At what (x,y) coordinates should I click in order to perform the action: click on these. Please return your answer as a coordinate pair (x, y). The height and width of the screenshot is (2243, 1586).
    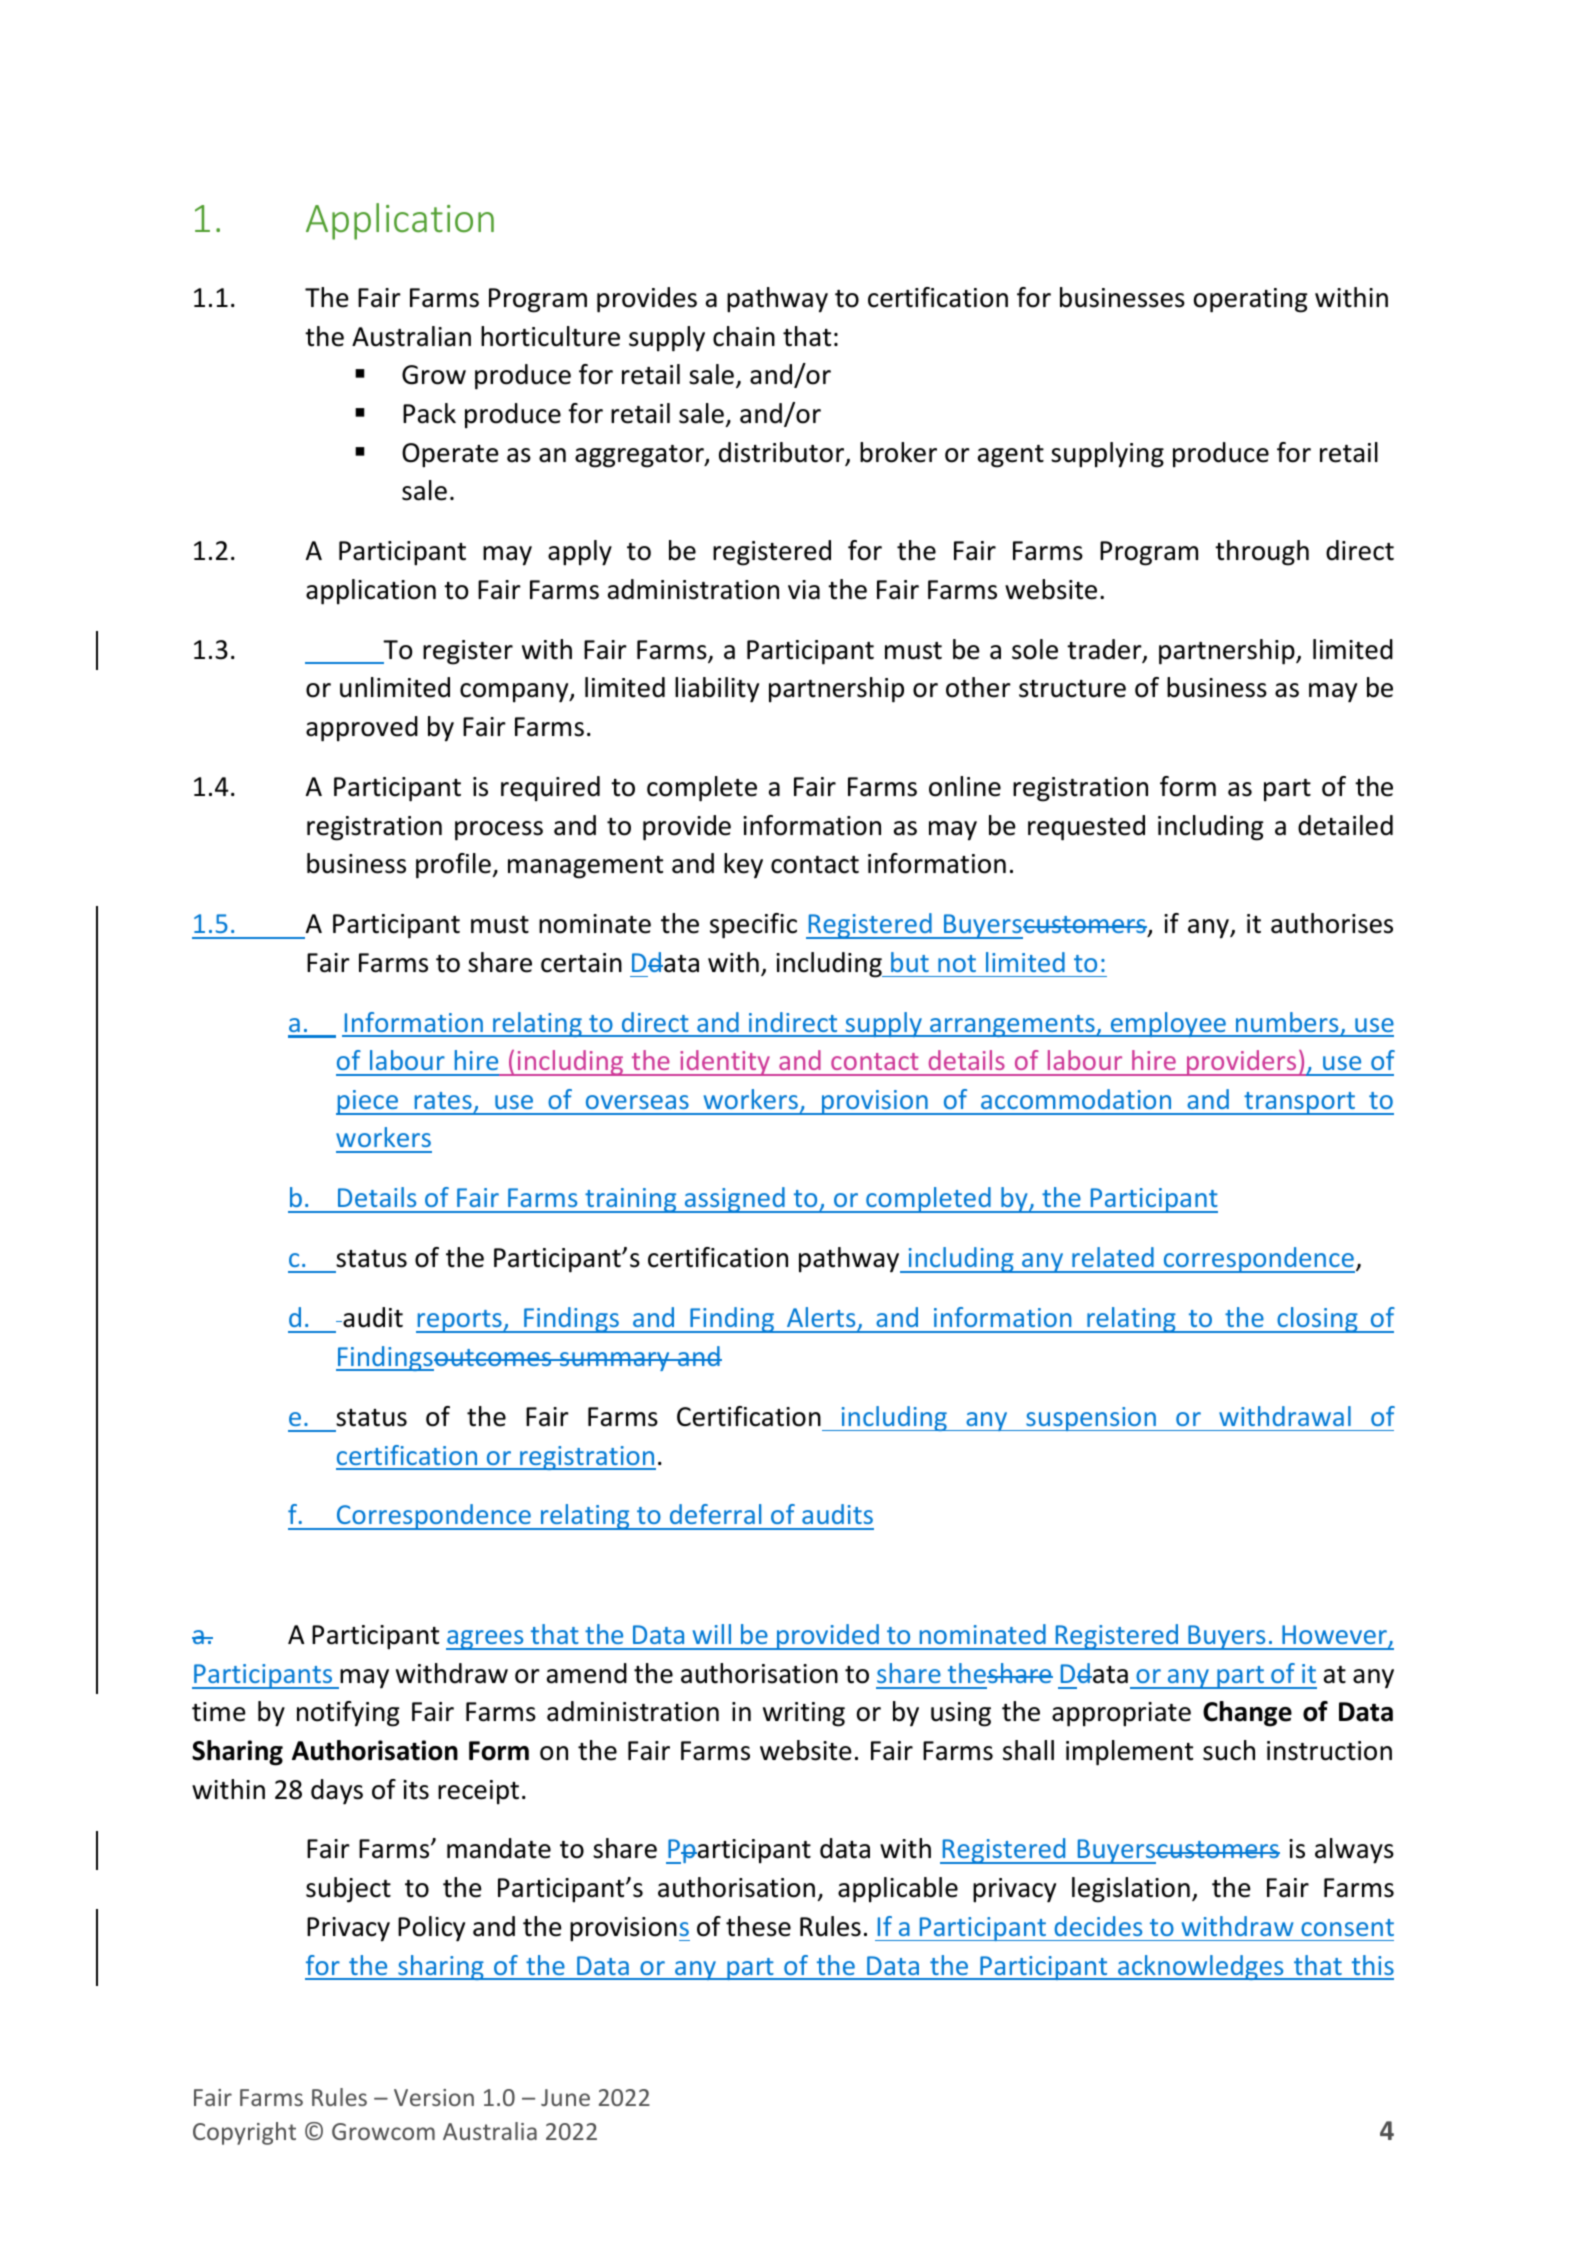
    Looking at the image, I should click on (758, 1926).
